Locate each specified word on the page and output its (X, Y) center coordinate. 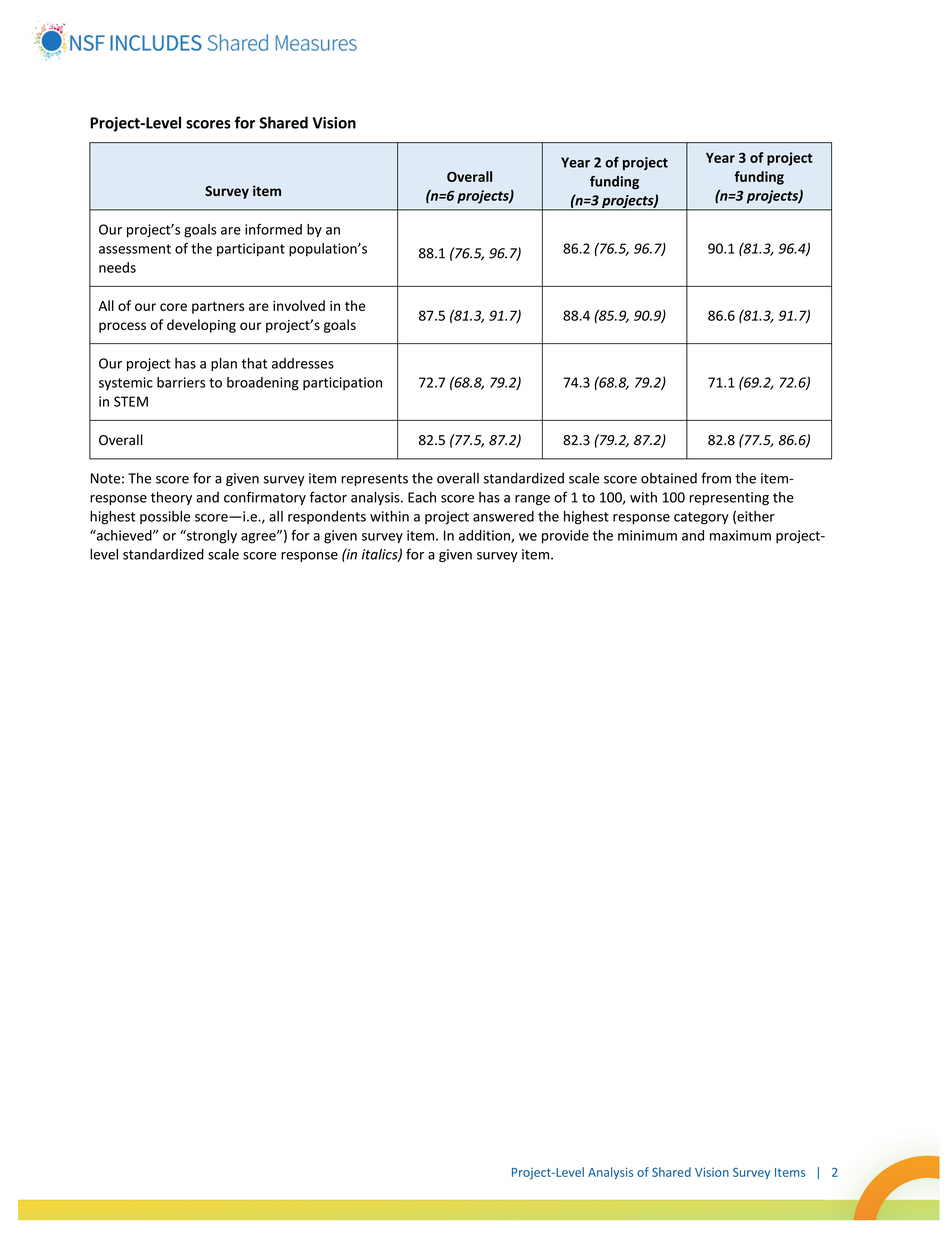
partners (218, 308)
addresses (303, 363)
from (716, 478)
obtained (669, 478)
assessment (135, 249)
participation (342, 383)
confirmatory (265, 498)
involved (299, 305)
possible (165, 517)
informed (273, 229)
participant (251, 250)
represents (374, 480)
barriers (181, 382)
